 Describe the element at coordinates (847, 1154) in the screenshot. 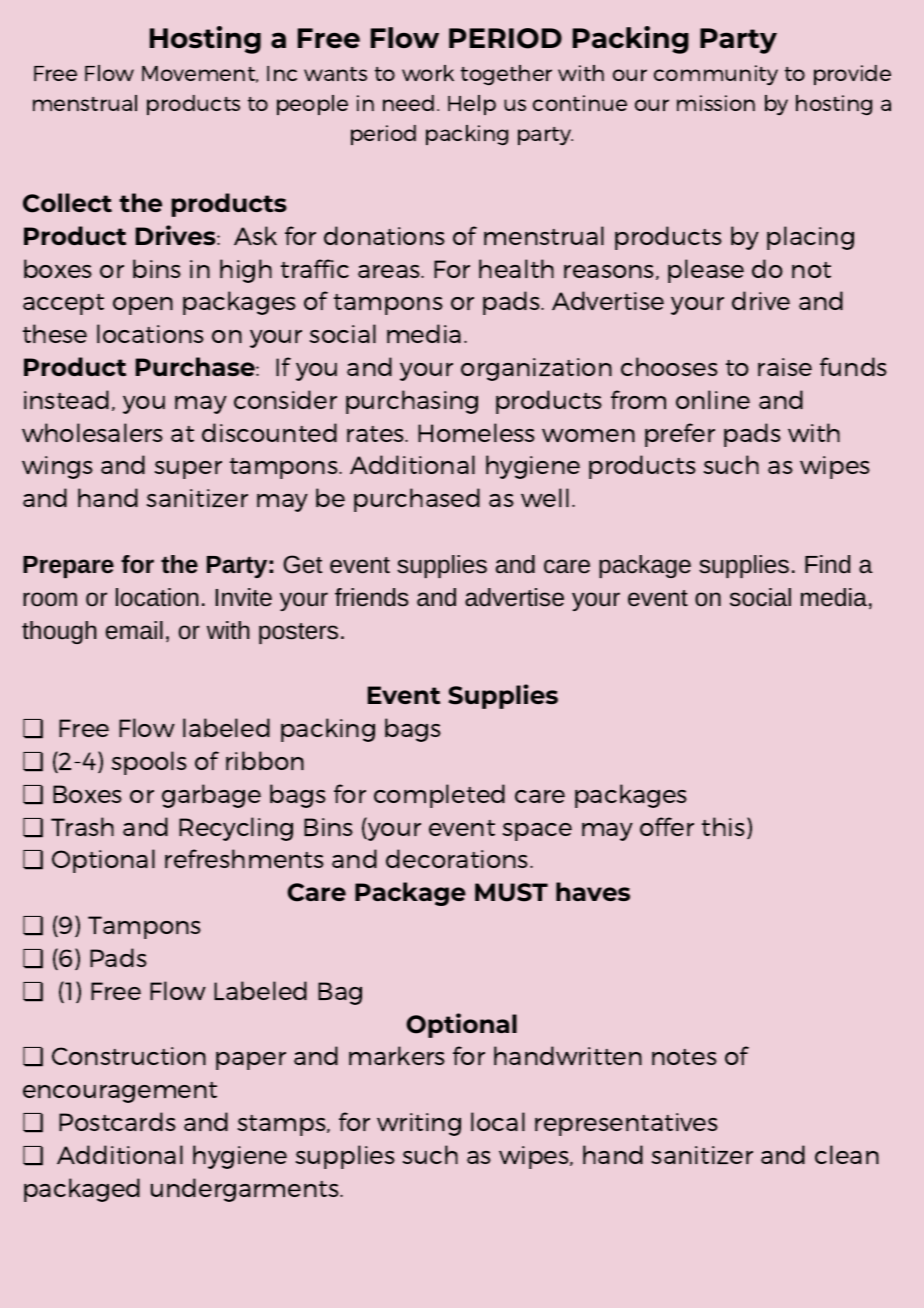

I see `clean` at that location.
